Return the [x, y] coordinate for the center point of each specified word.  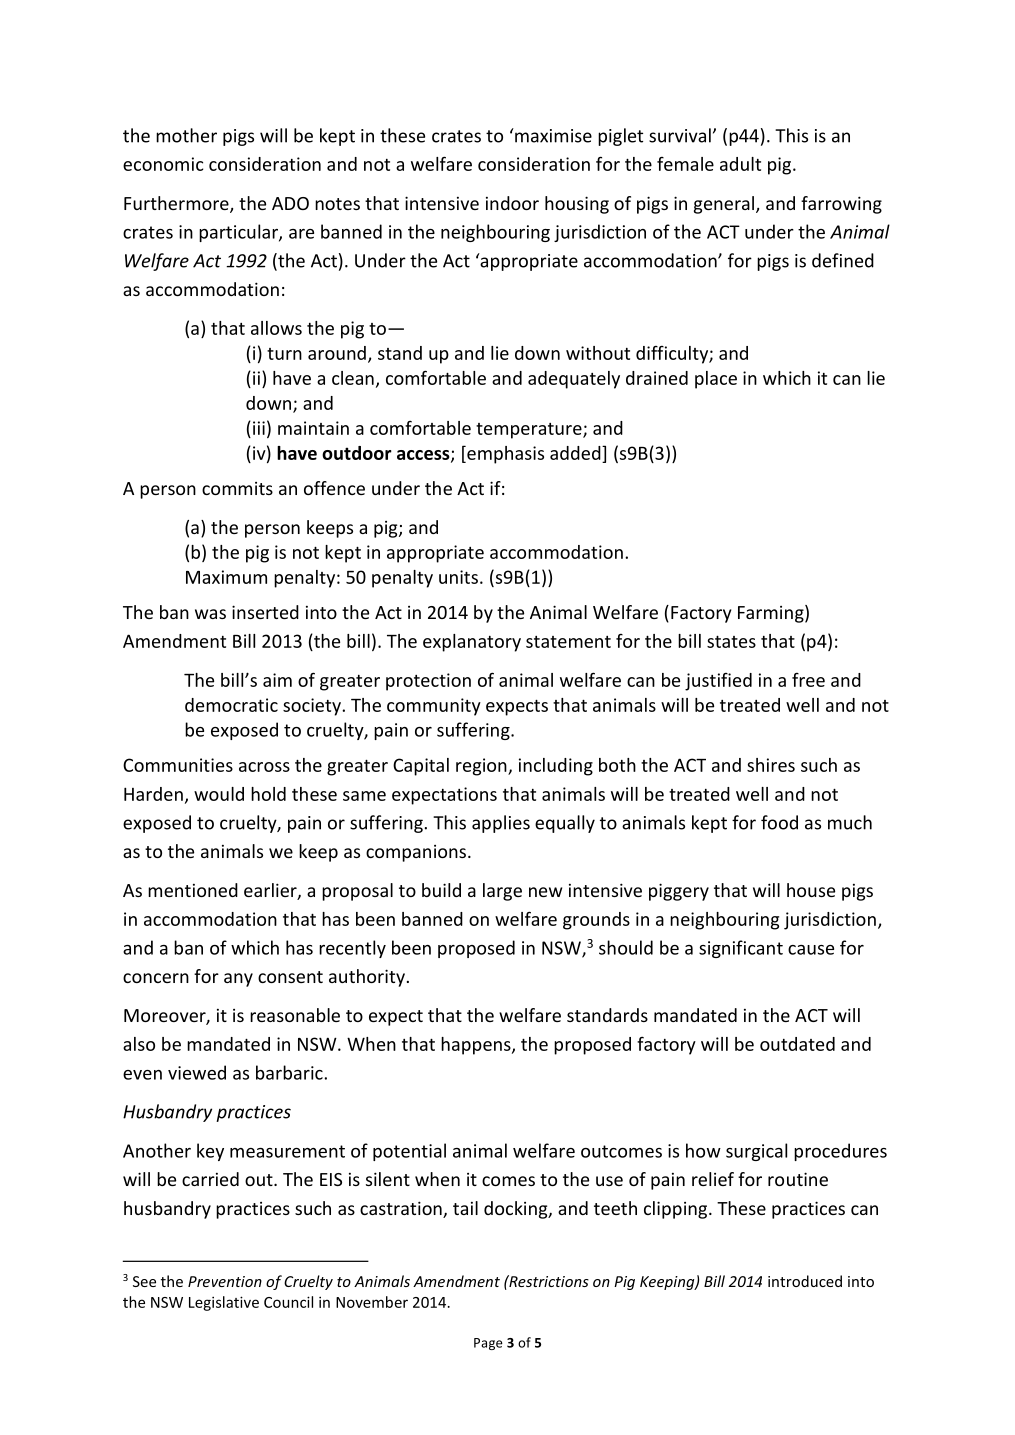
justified [718, 682]
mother [186, 135]
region [482, 767]
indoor [512, 203]
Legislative [224, 1303]
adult [740, 164]
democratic [231, 705]
